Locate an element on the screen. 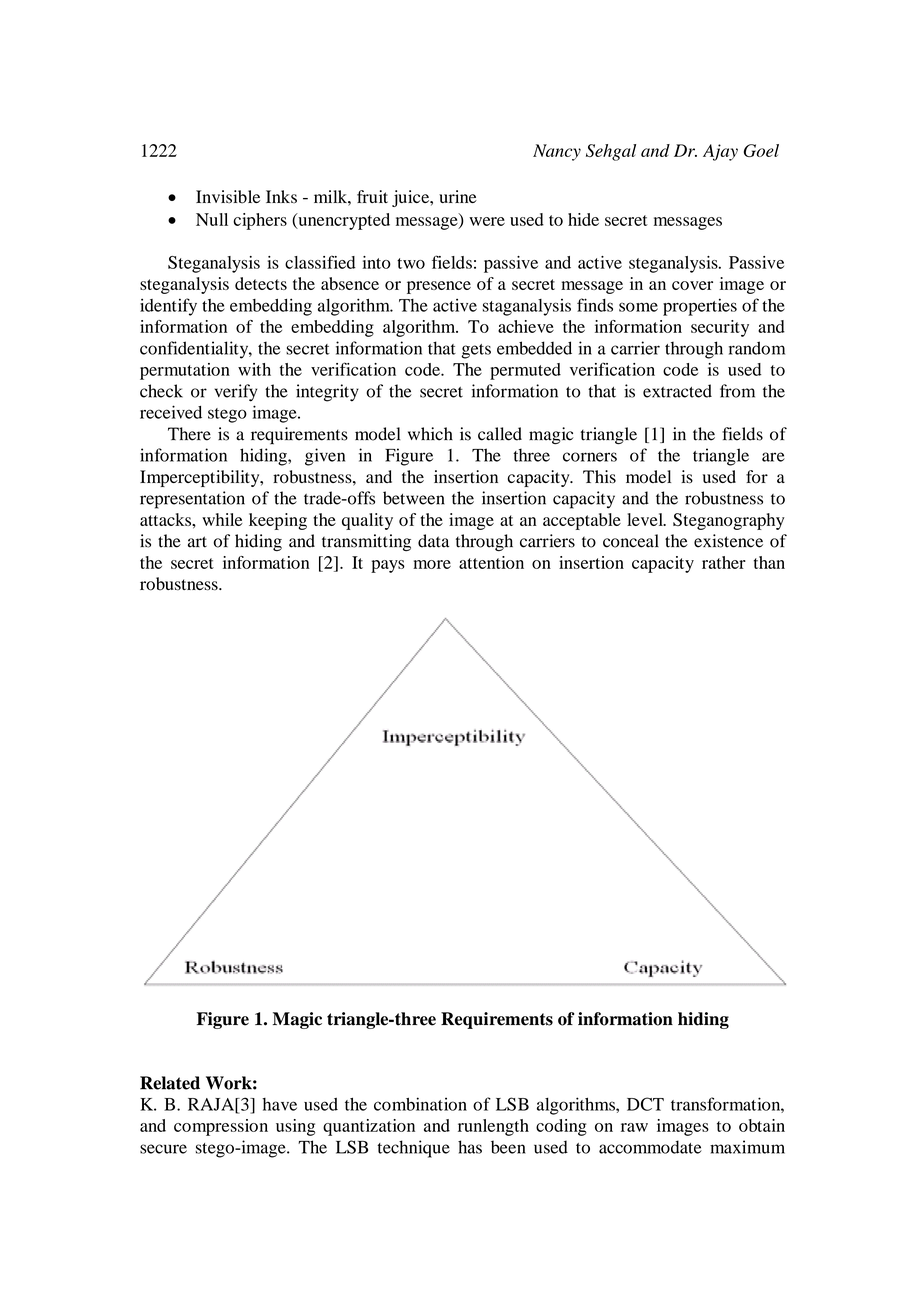  compression is located at coordinates (221, 1127).
